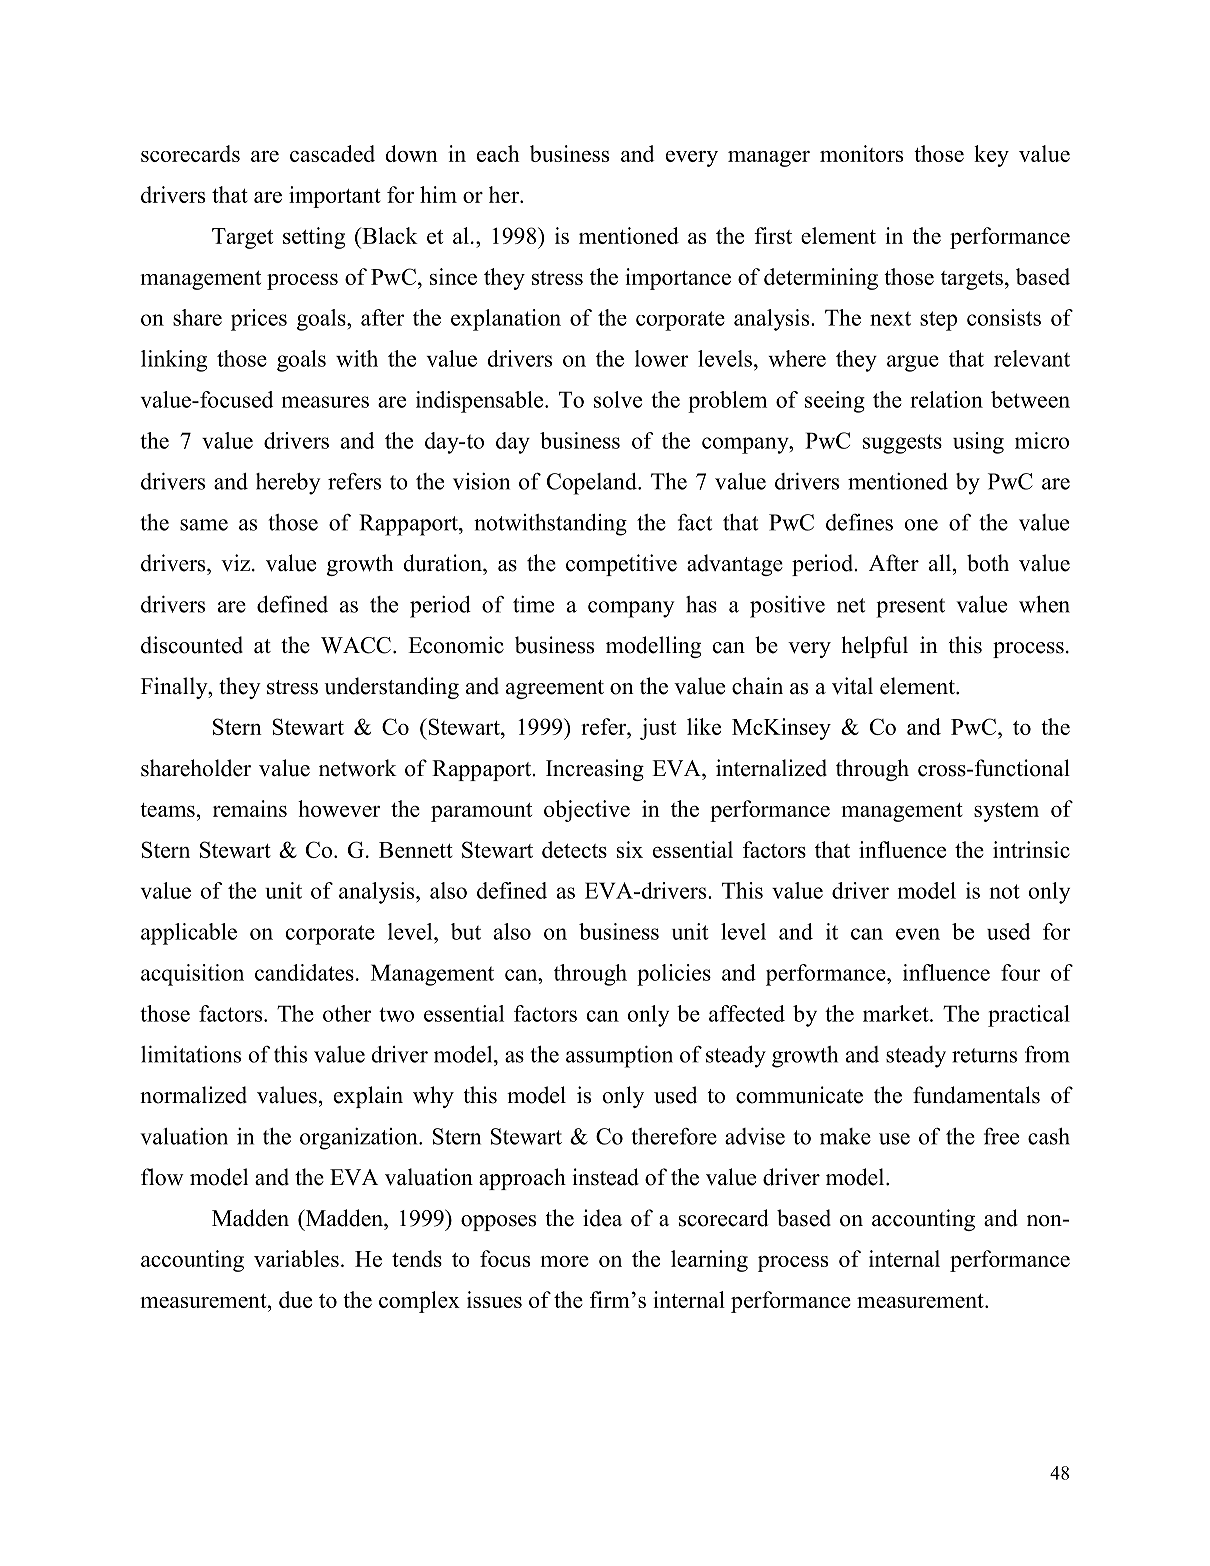 The height and width of the image is (1566, 1210). What do you see at coordinates (498, 153) in the image?
I see `each` at bounding box center [498, 153].
